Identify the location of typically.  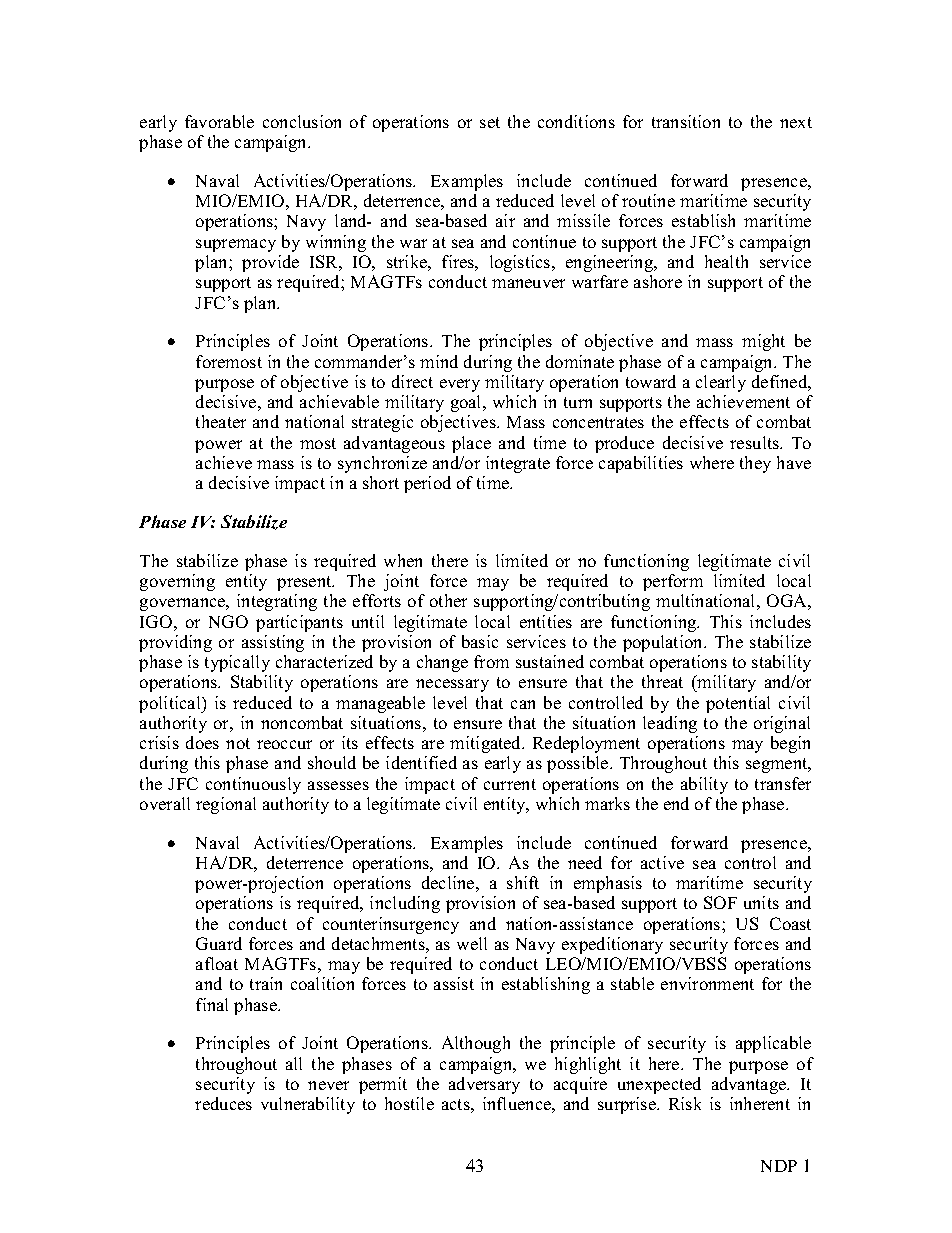
(237, 663).
